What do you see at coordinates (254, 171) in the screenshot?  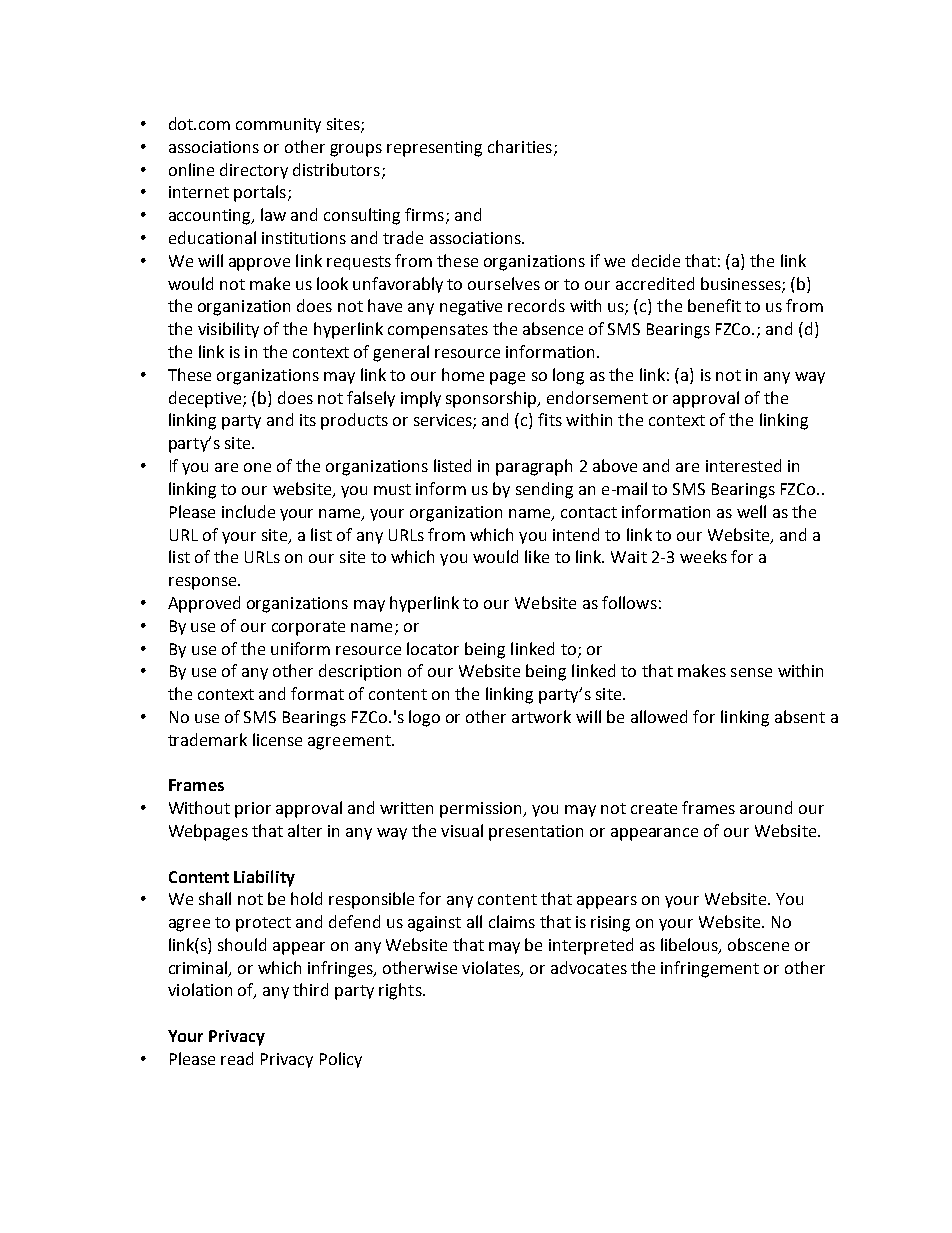 I see `directory` at bounding box center [254, 171].
